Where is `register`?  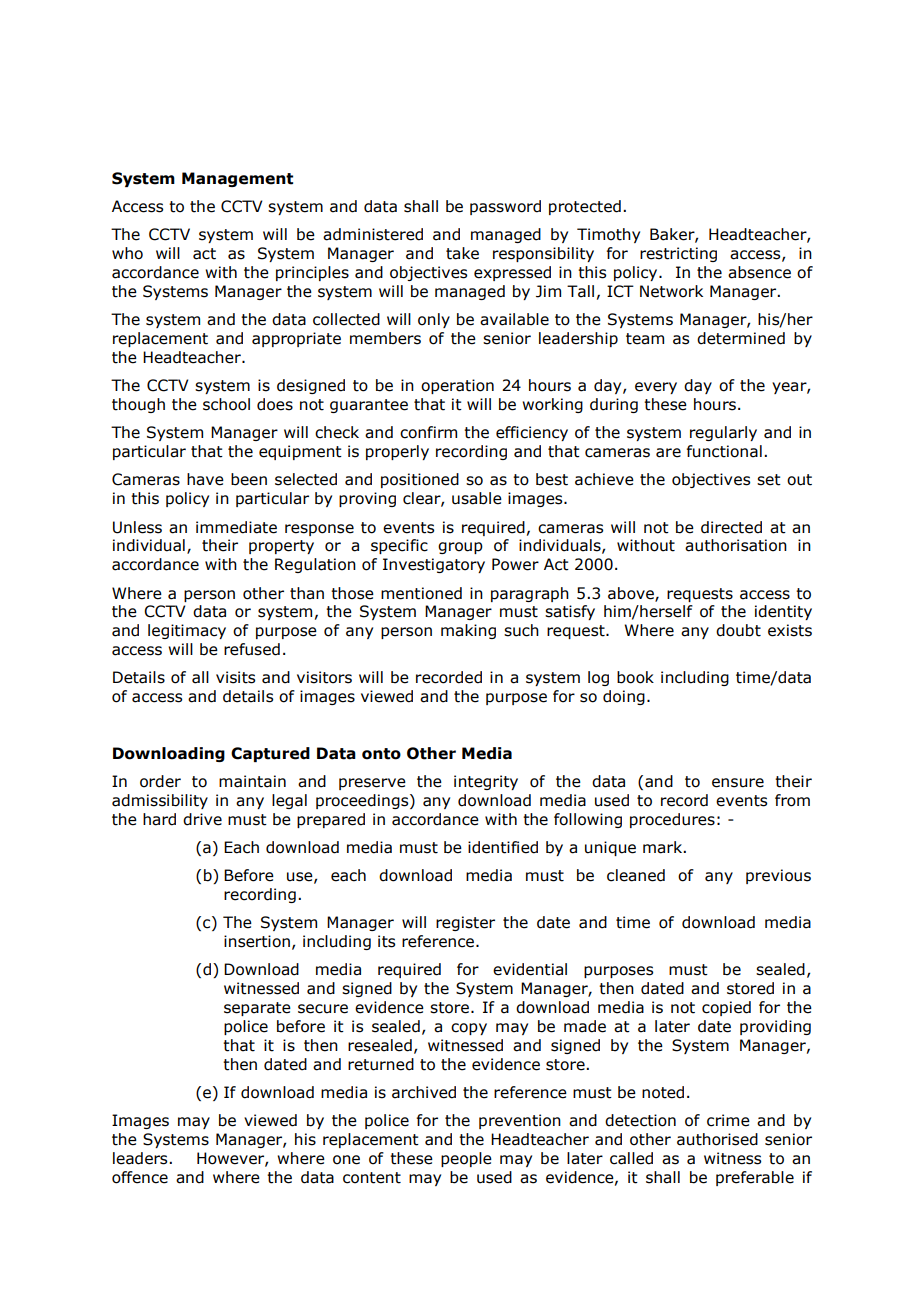 register is located at coordinates (465, 923).
